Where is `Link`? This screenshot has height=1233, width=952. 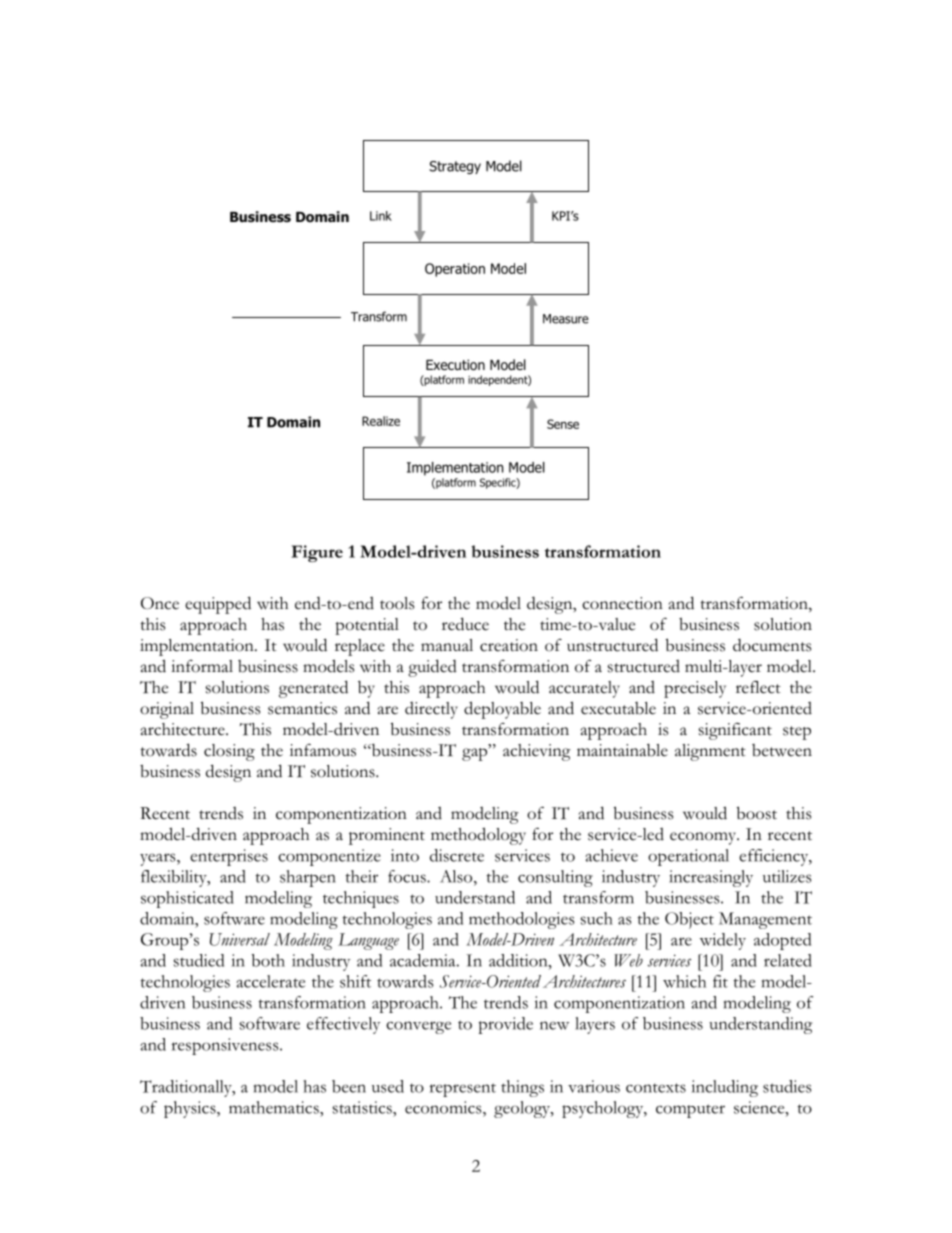
Link is located at coordinates (381, 216).
